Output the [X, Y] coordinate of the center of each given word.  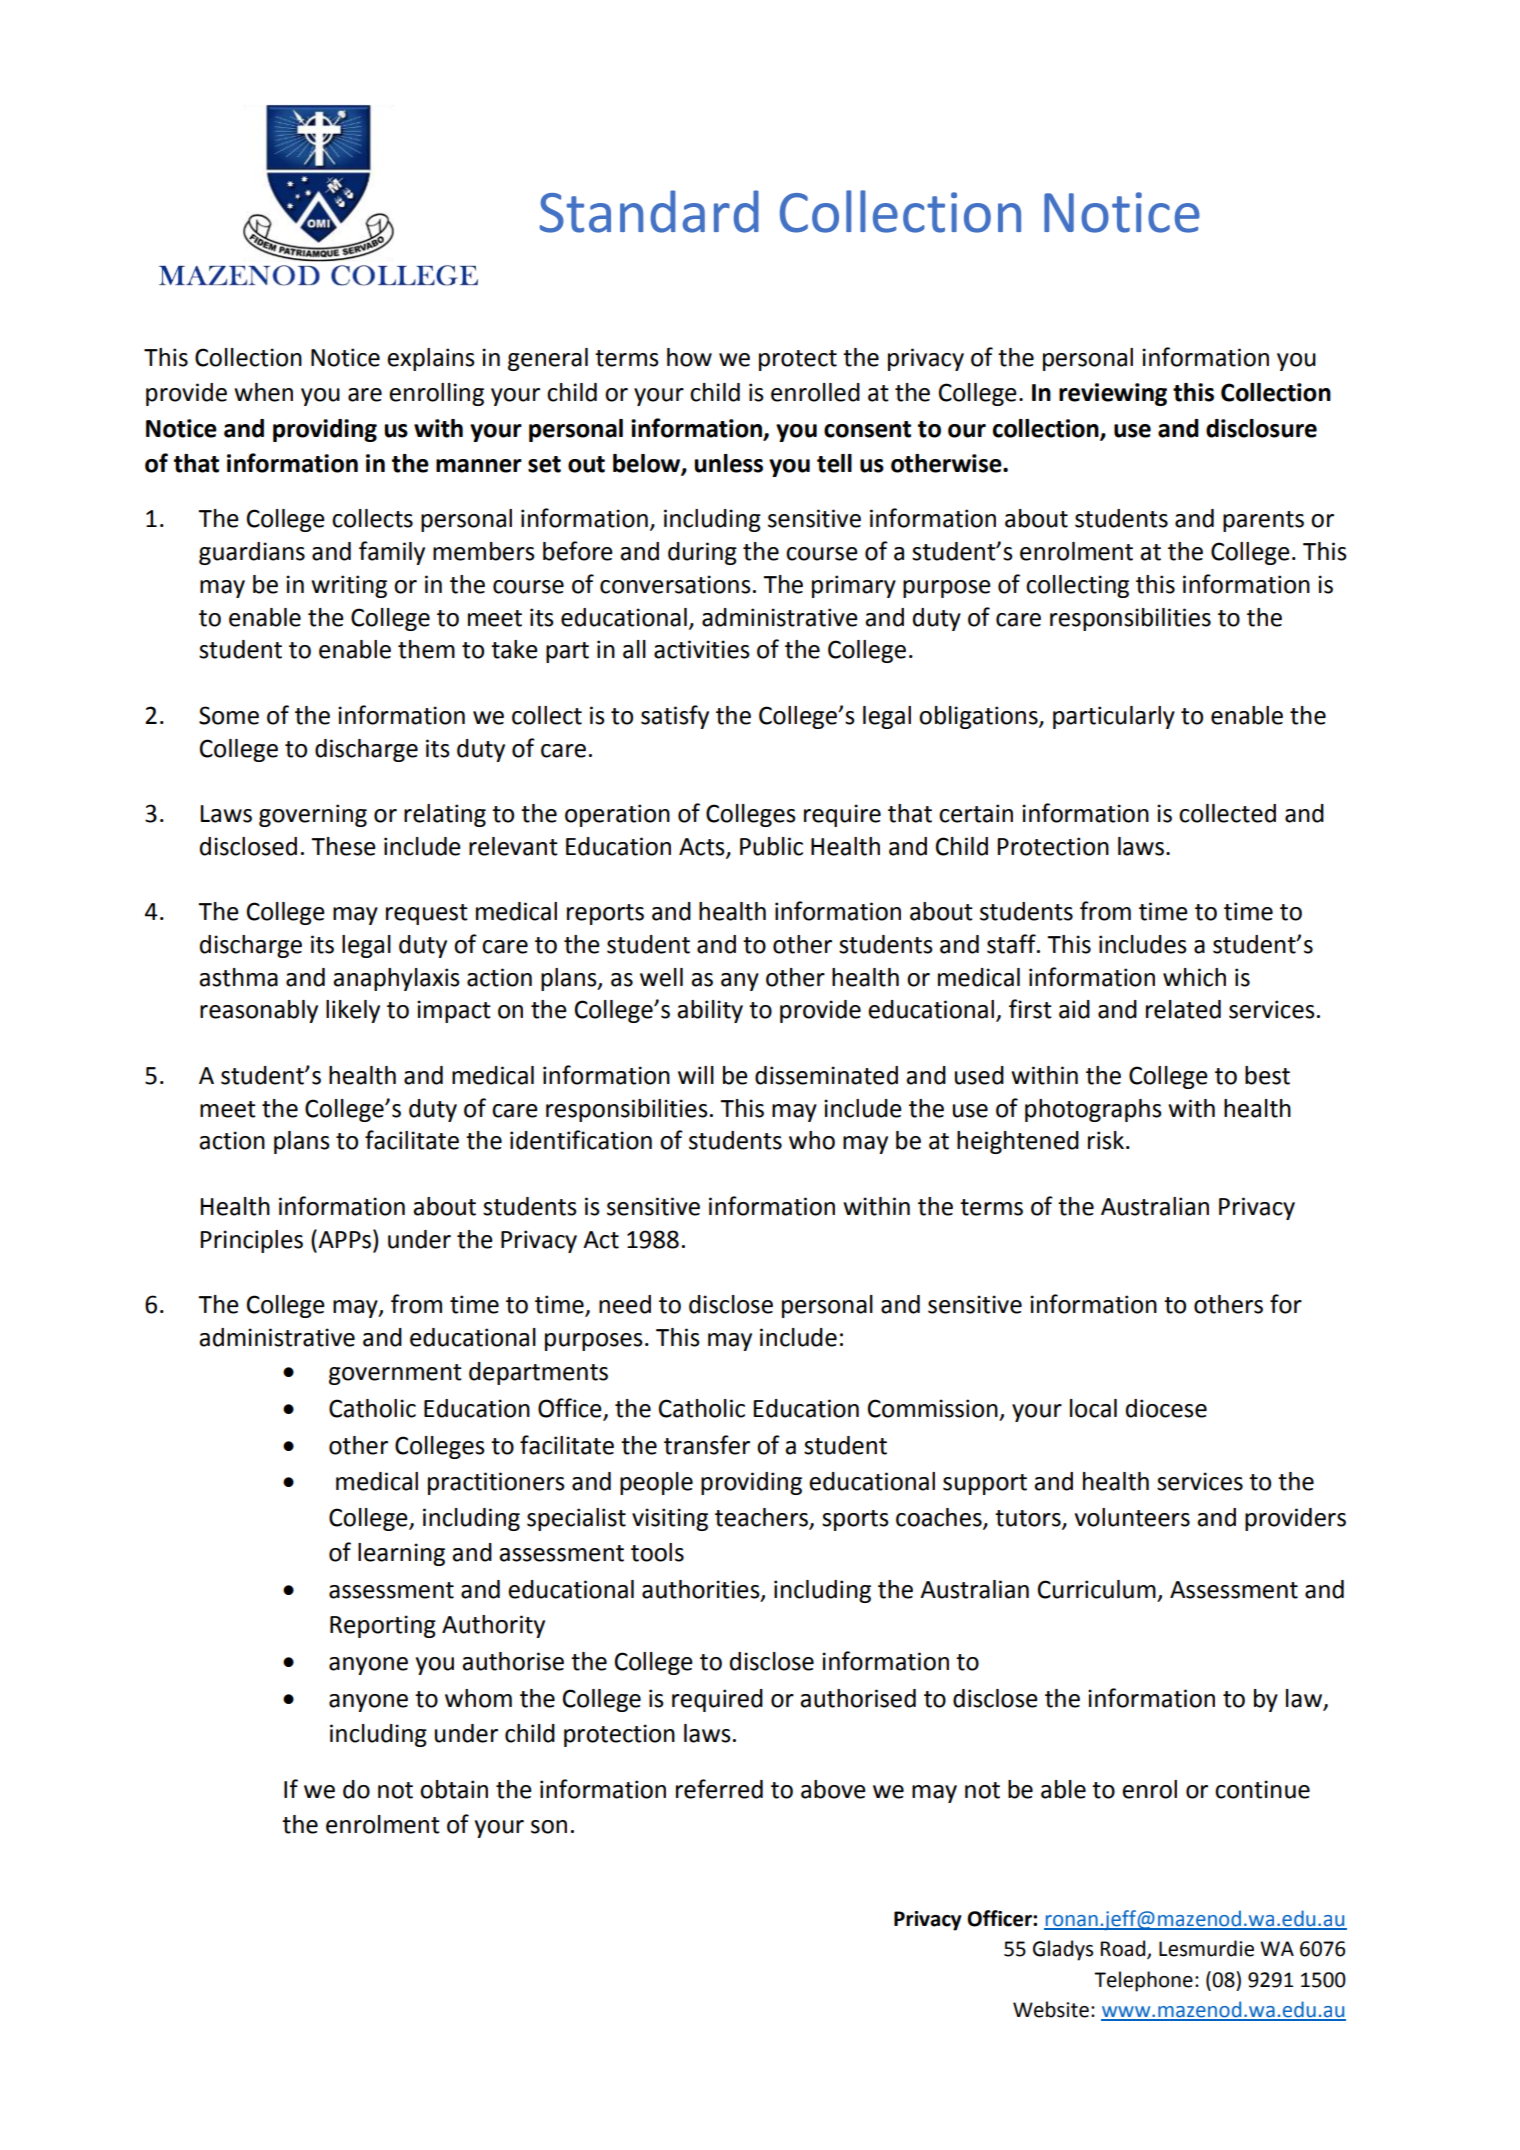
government [395, 1374]
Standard [649, 211]
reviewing [1113, 394]
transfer [707, 1445]
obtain [454, 1789]
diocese [1166, 1408]
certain [976, 813]
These [343, 846]
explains [431, 359]
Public [771, 846]
